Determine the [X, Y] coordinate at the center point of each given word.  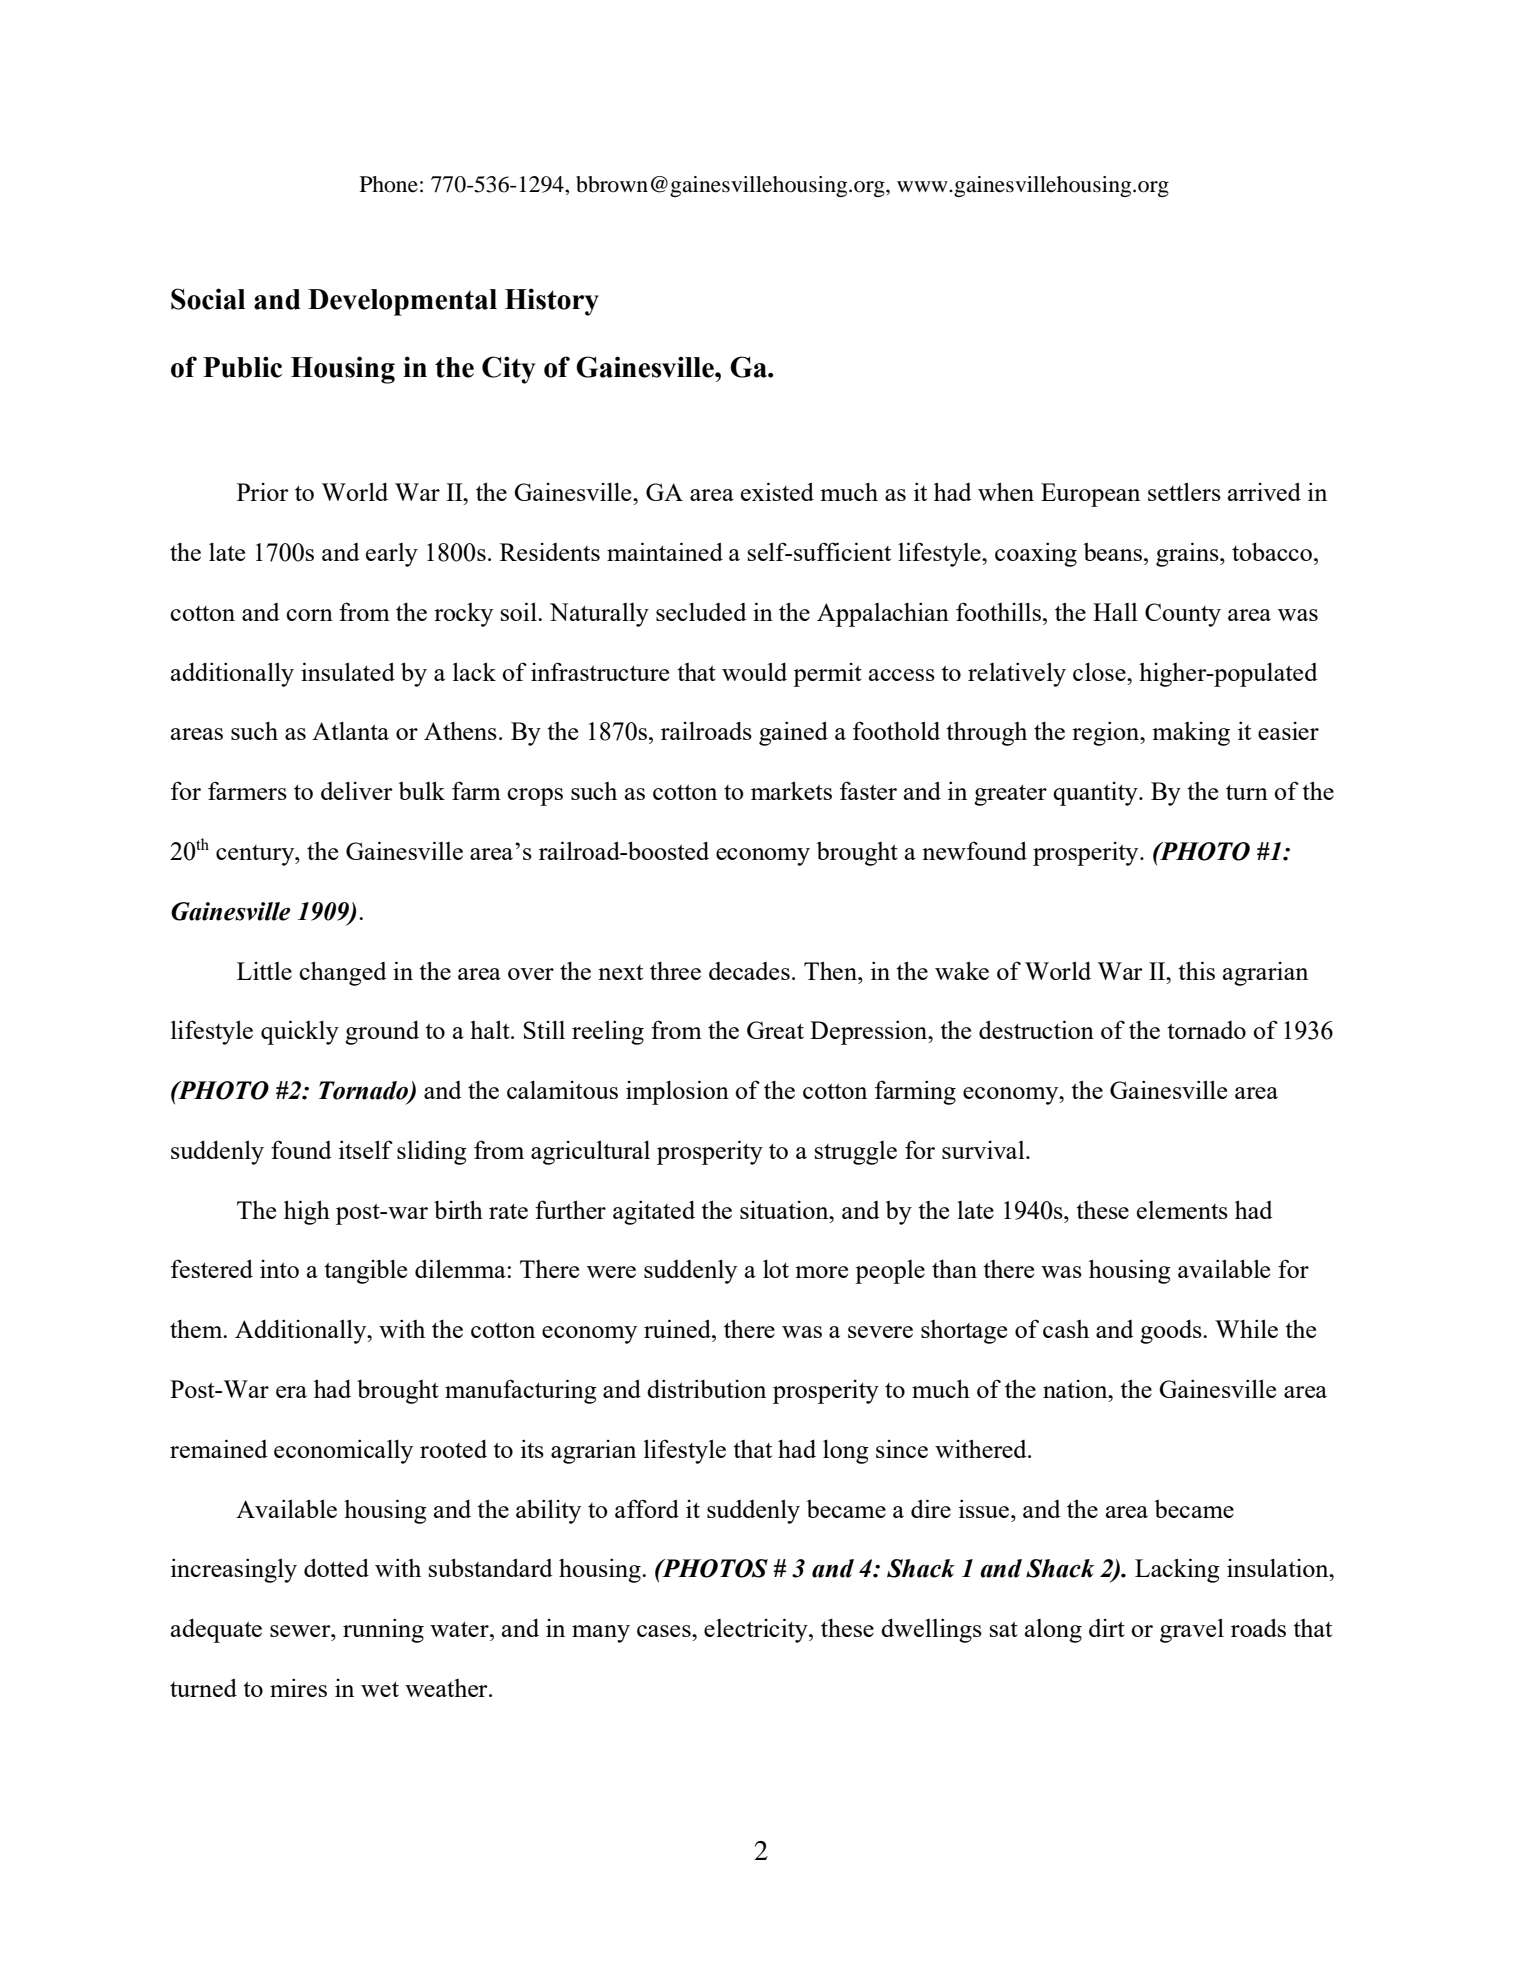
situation [785, 1210]
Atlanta [350, 730]
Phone [389, 184]
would [754, 671]
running [383, 1630]
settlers [1184, 491]
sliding [432, 1152]
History [552, 302]
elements [1182, 1210]
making [1191, 734]
